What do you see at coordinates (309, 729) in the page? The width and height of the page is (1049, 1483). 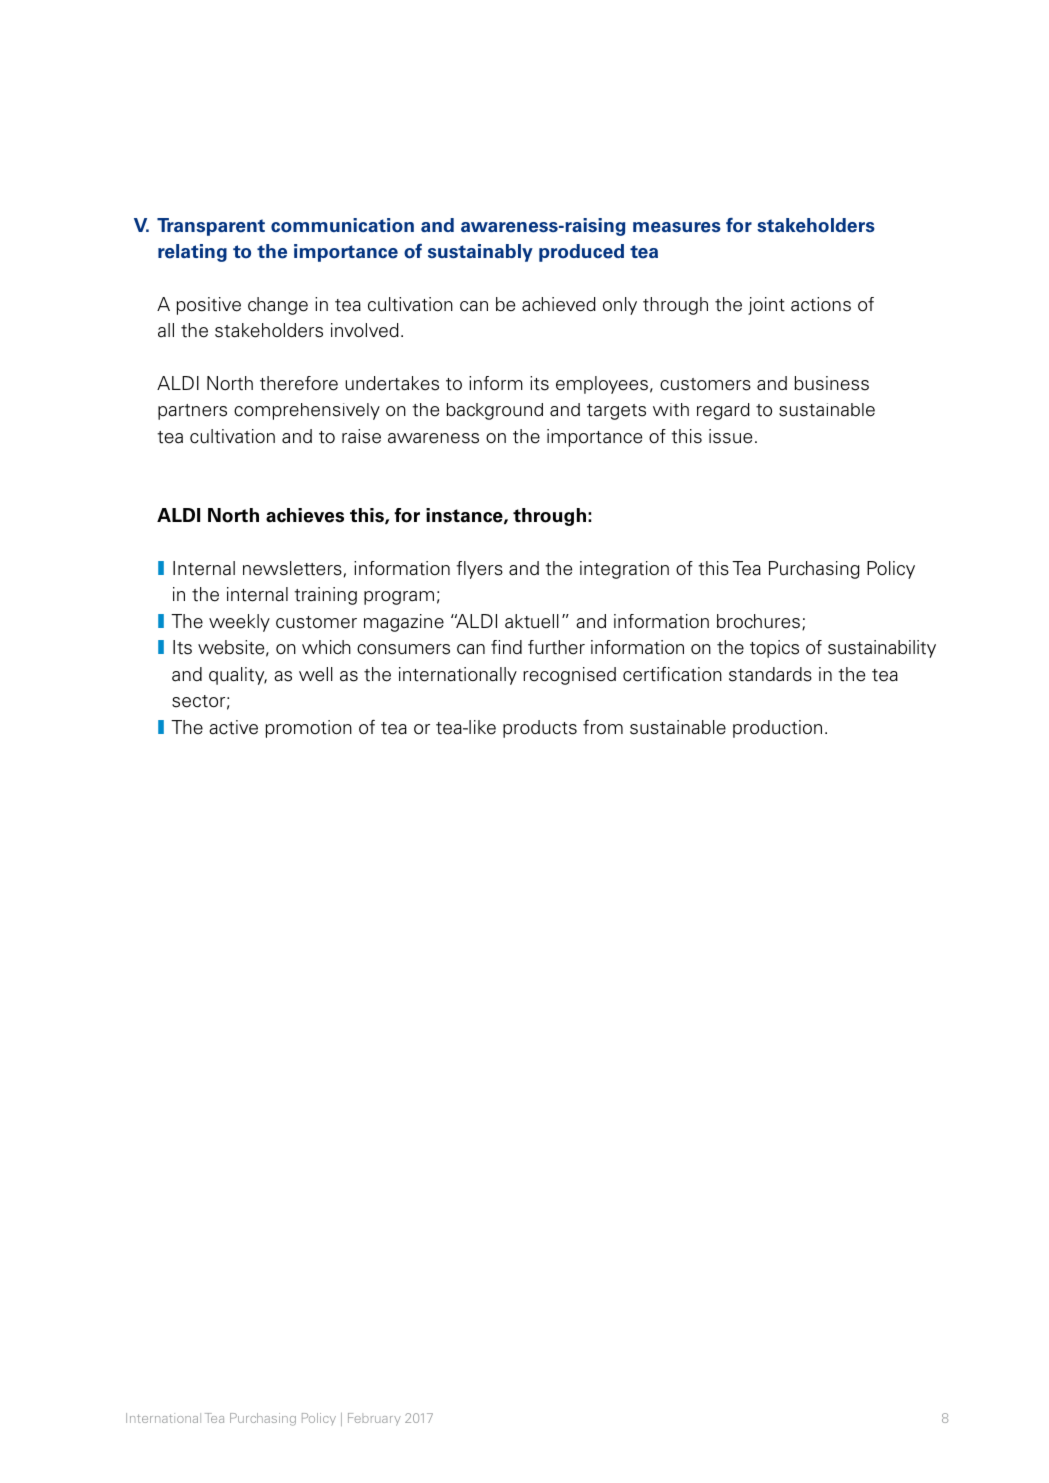 I see `promotion` at bounding box center [309, 729].
